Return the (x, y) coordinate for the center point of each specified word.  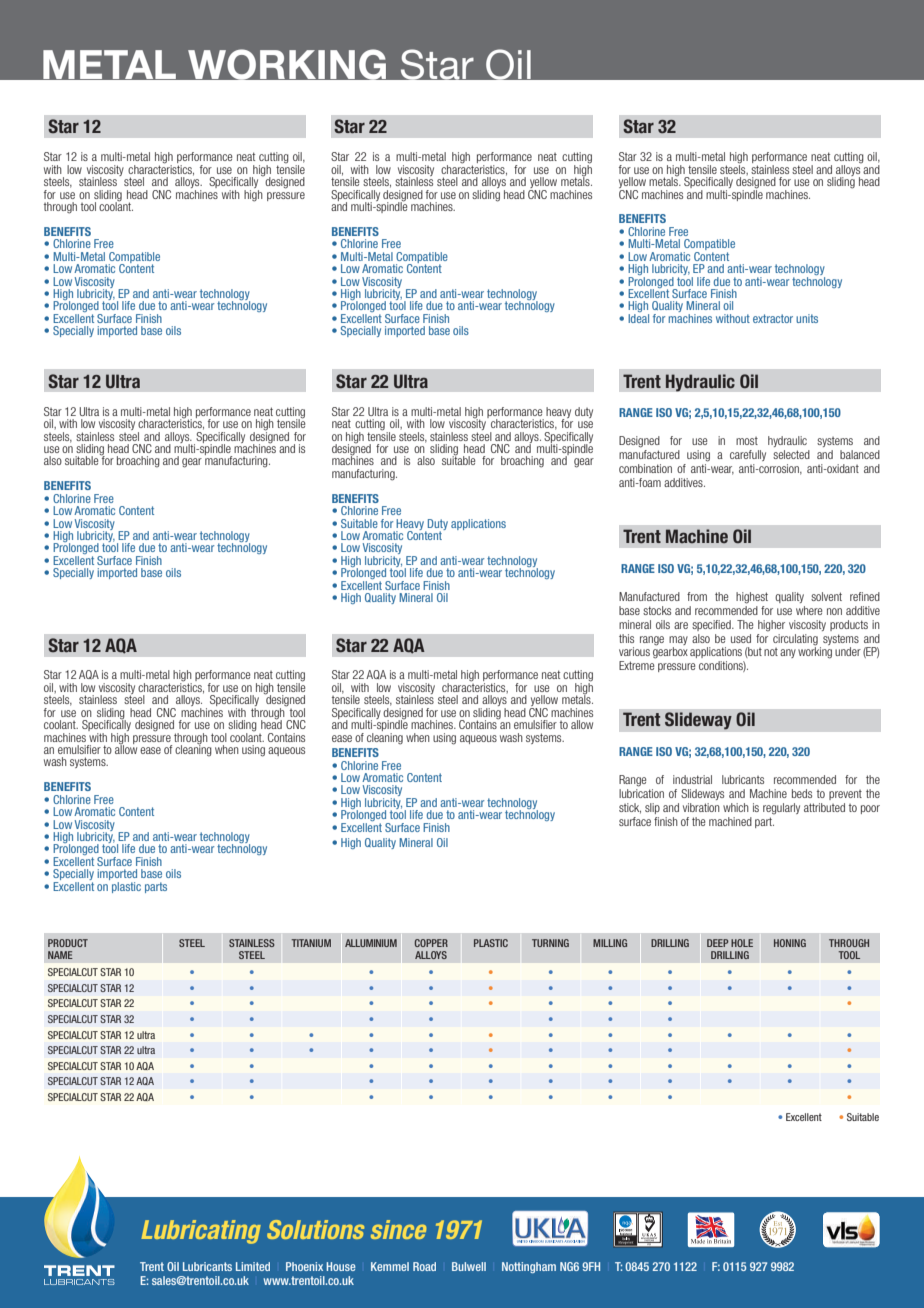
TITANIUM (311, 943)
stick (630, 808)
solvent (826, 596)
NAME (60, 955)
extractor (773, 318)
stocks (657, 610)
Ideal (638, 317)
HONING (790, 943)
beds (802, 793)
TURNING (550, 943)
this (626, 638)
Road (424, 1266)
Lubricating (201, 1232)
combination (645, 468)
